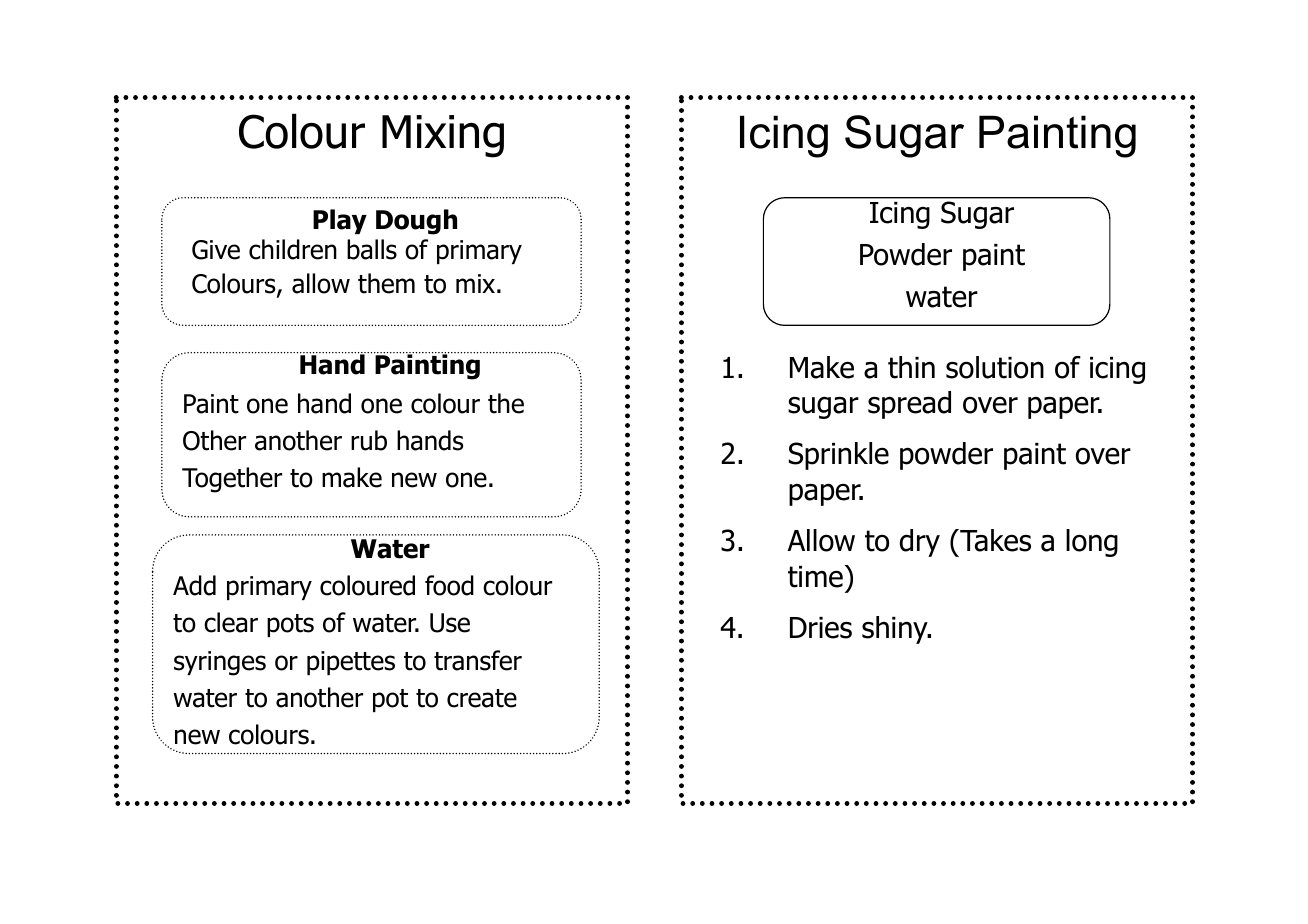 This screenshot has height=924, width=1308. What do you see at coordinates (369, 440) in the screenshot?
I see `rub` at bounding box center [369, 440].
